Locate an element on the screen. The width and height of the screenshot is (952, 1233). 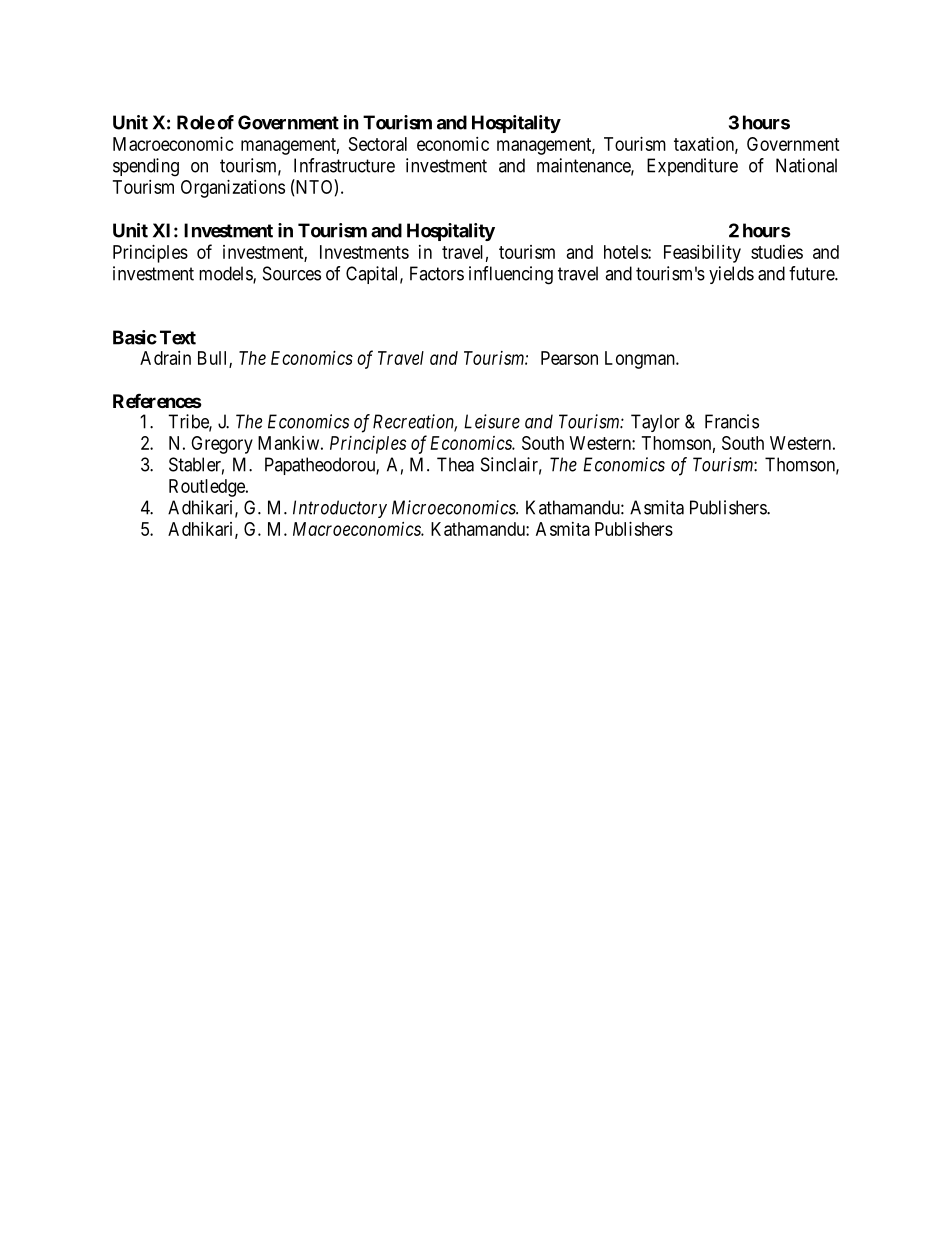
Longman is located at coordinates (641, 360).
